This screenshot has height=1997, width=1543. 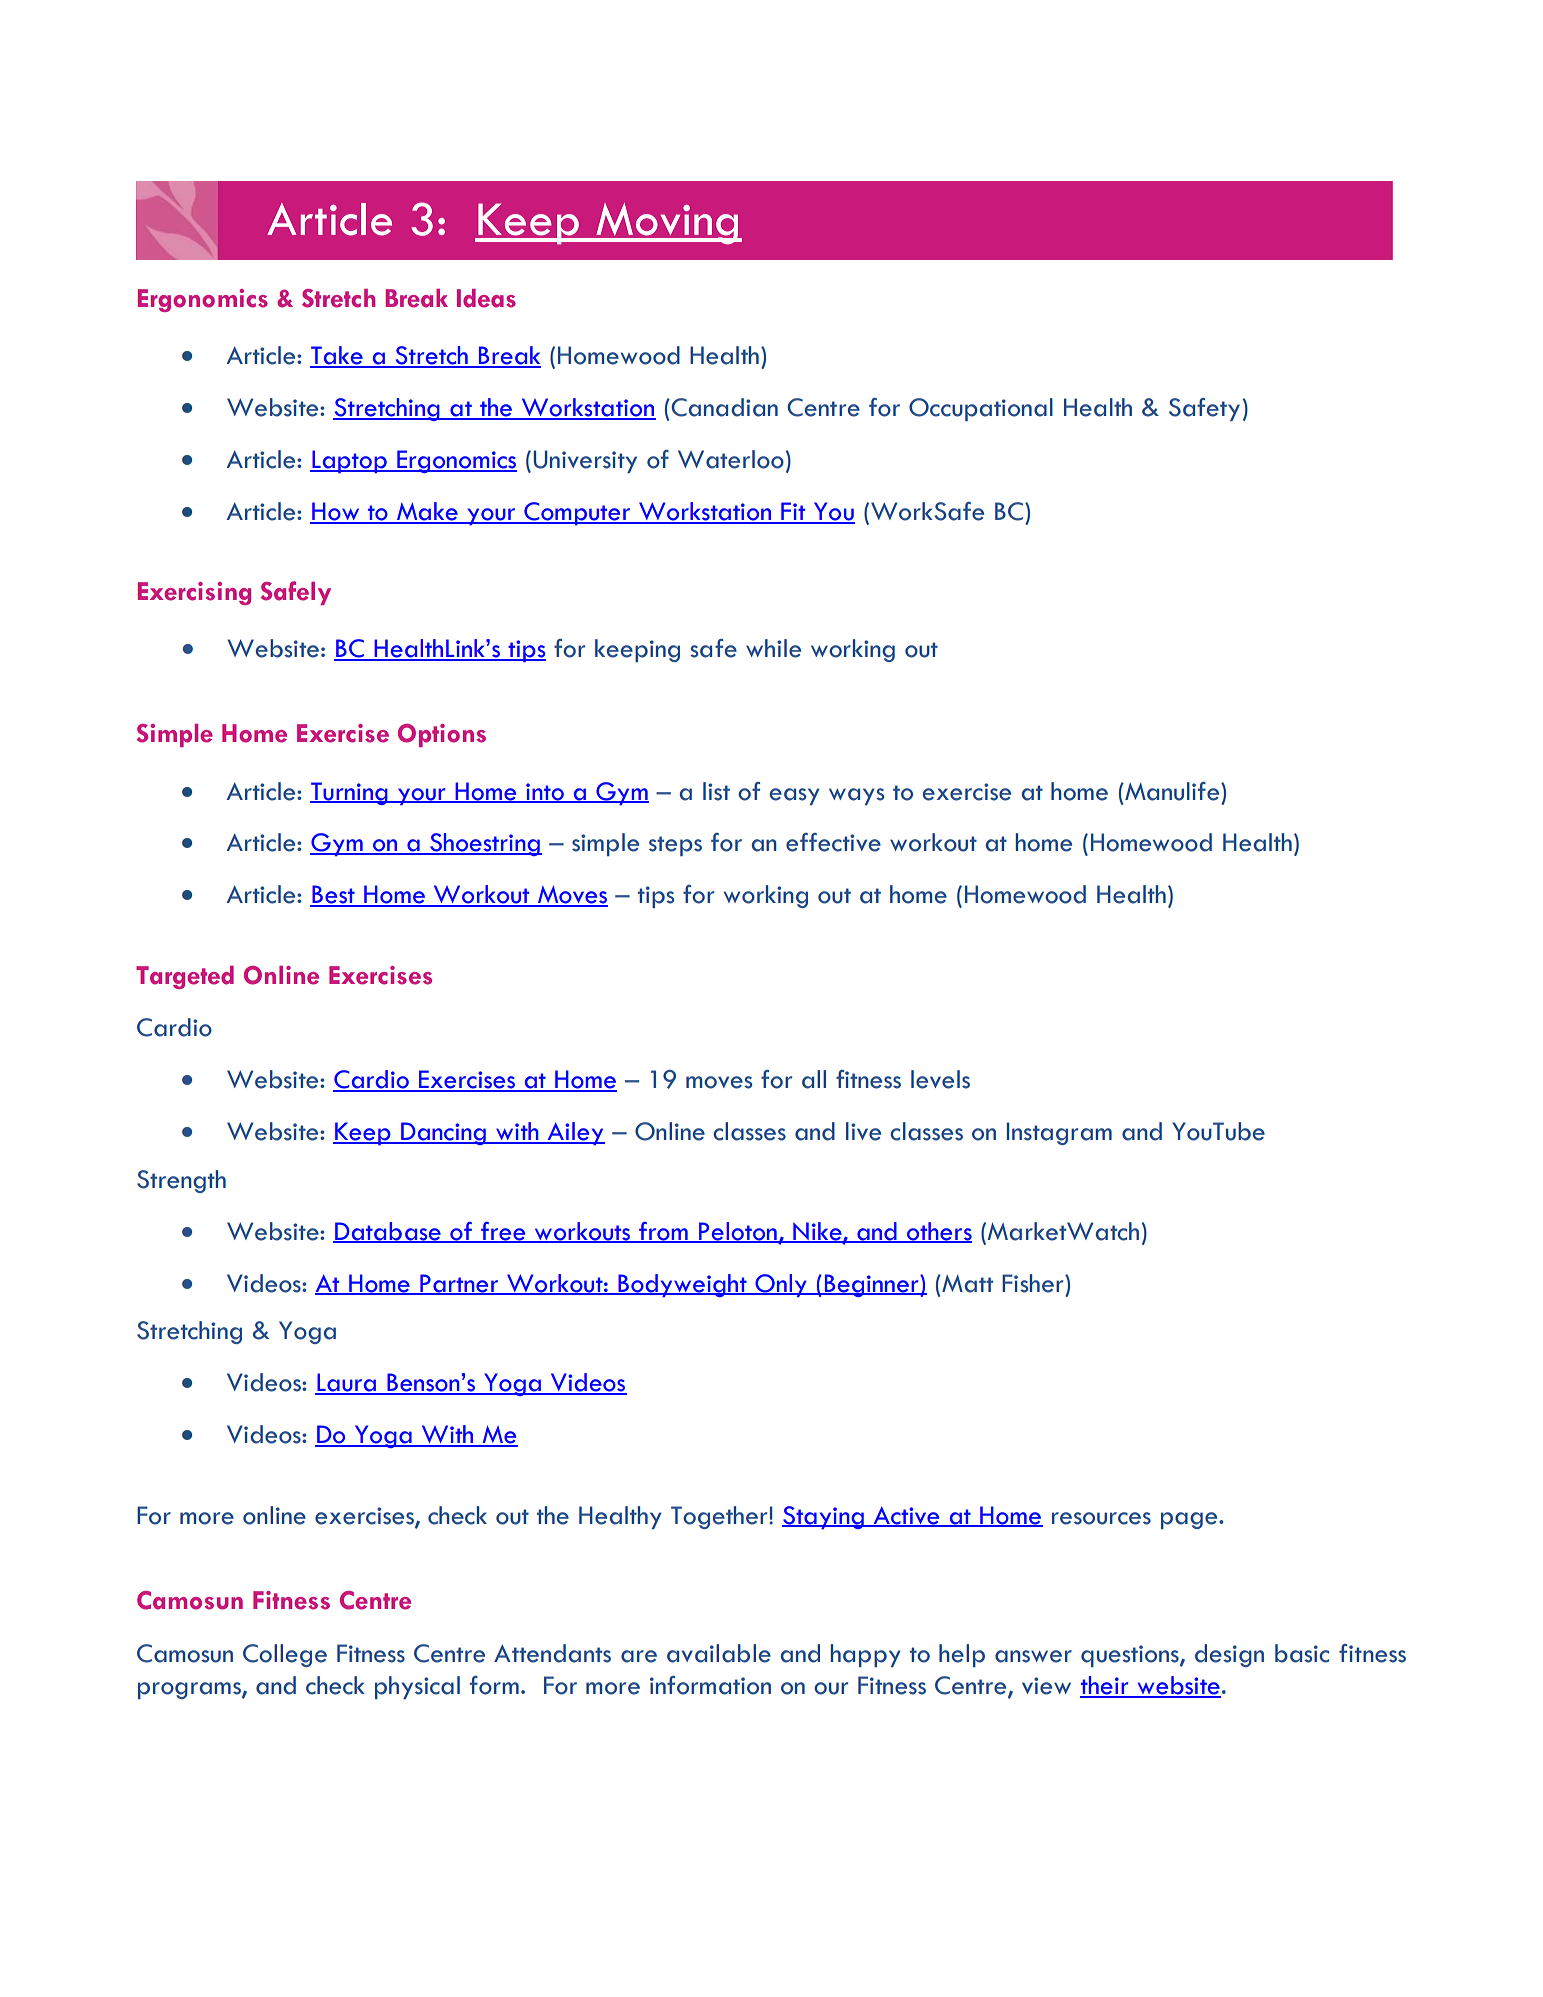 I want to click on Occupational, so click(x=981, y=409).
